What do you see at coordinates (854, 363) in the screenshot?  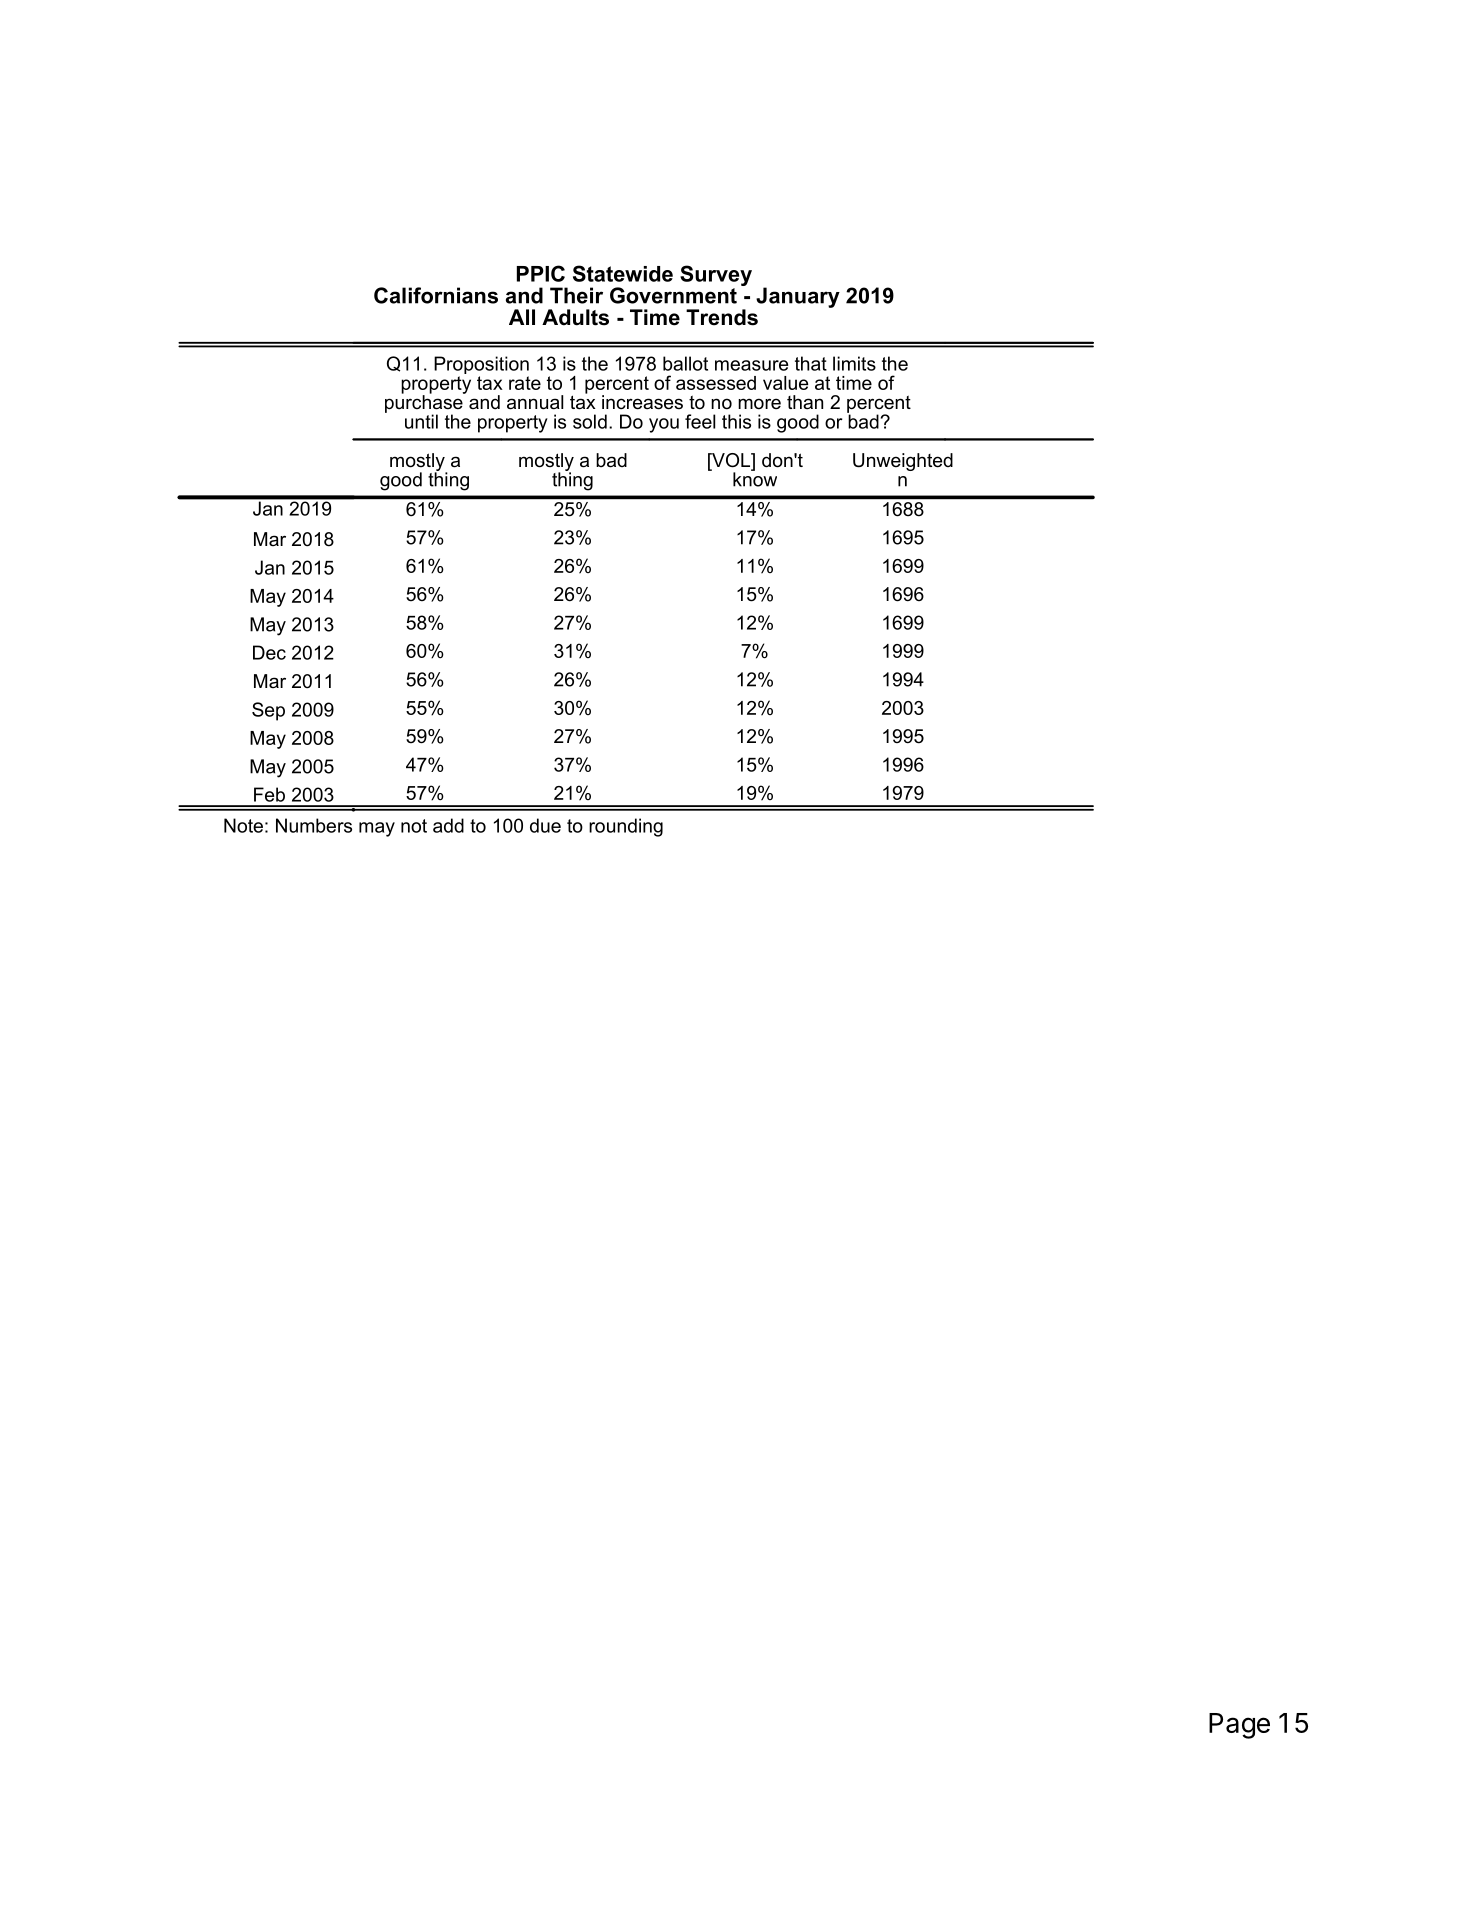 I see `limits` at bounding box center [854, 363].
